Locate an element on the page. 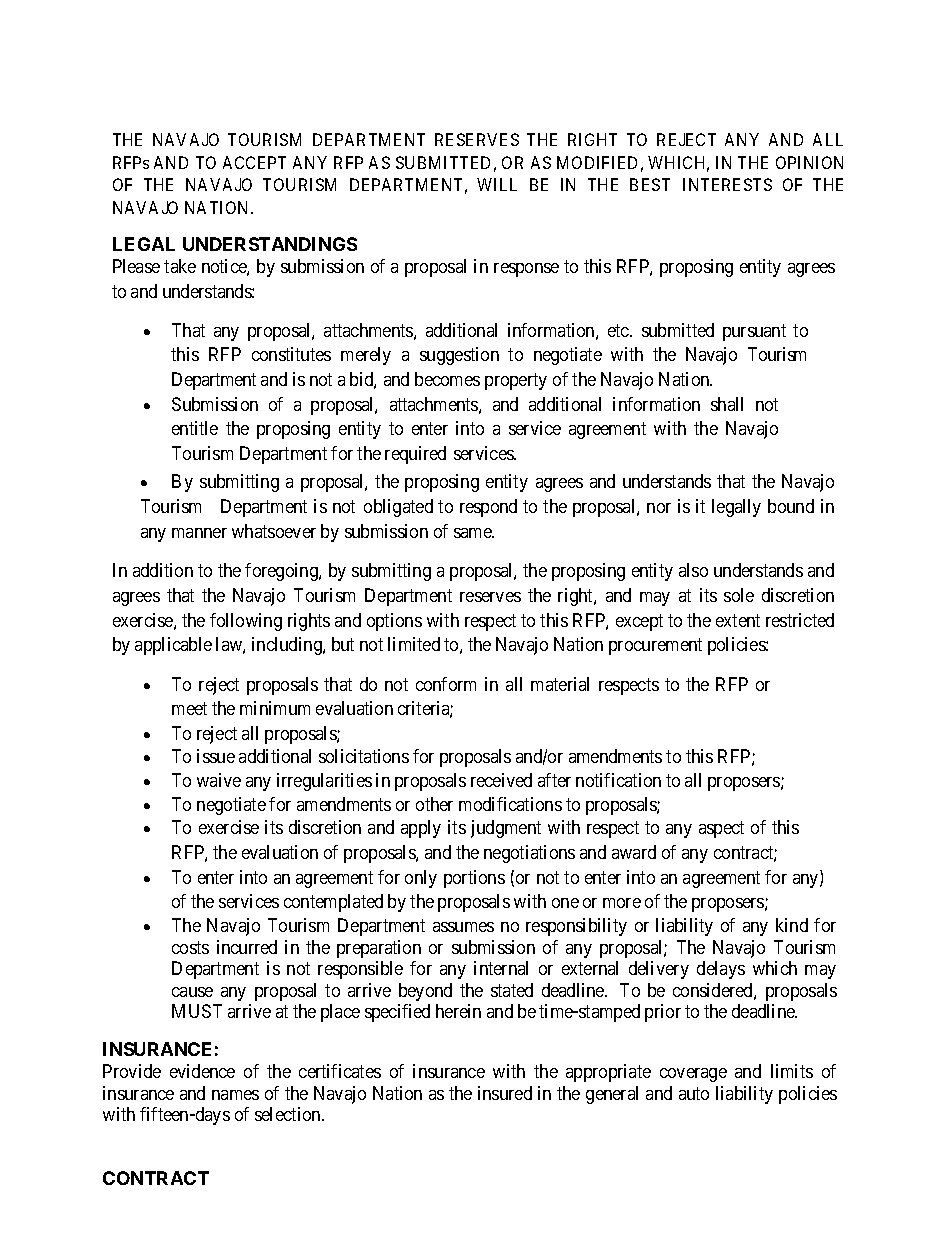  insured is located at coordinates (505, 1093).
